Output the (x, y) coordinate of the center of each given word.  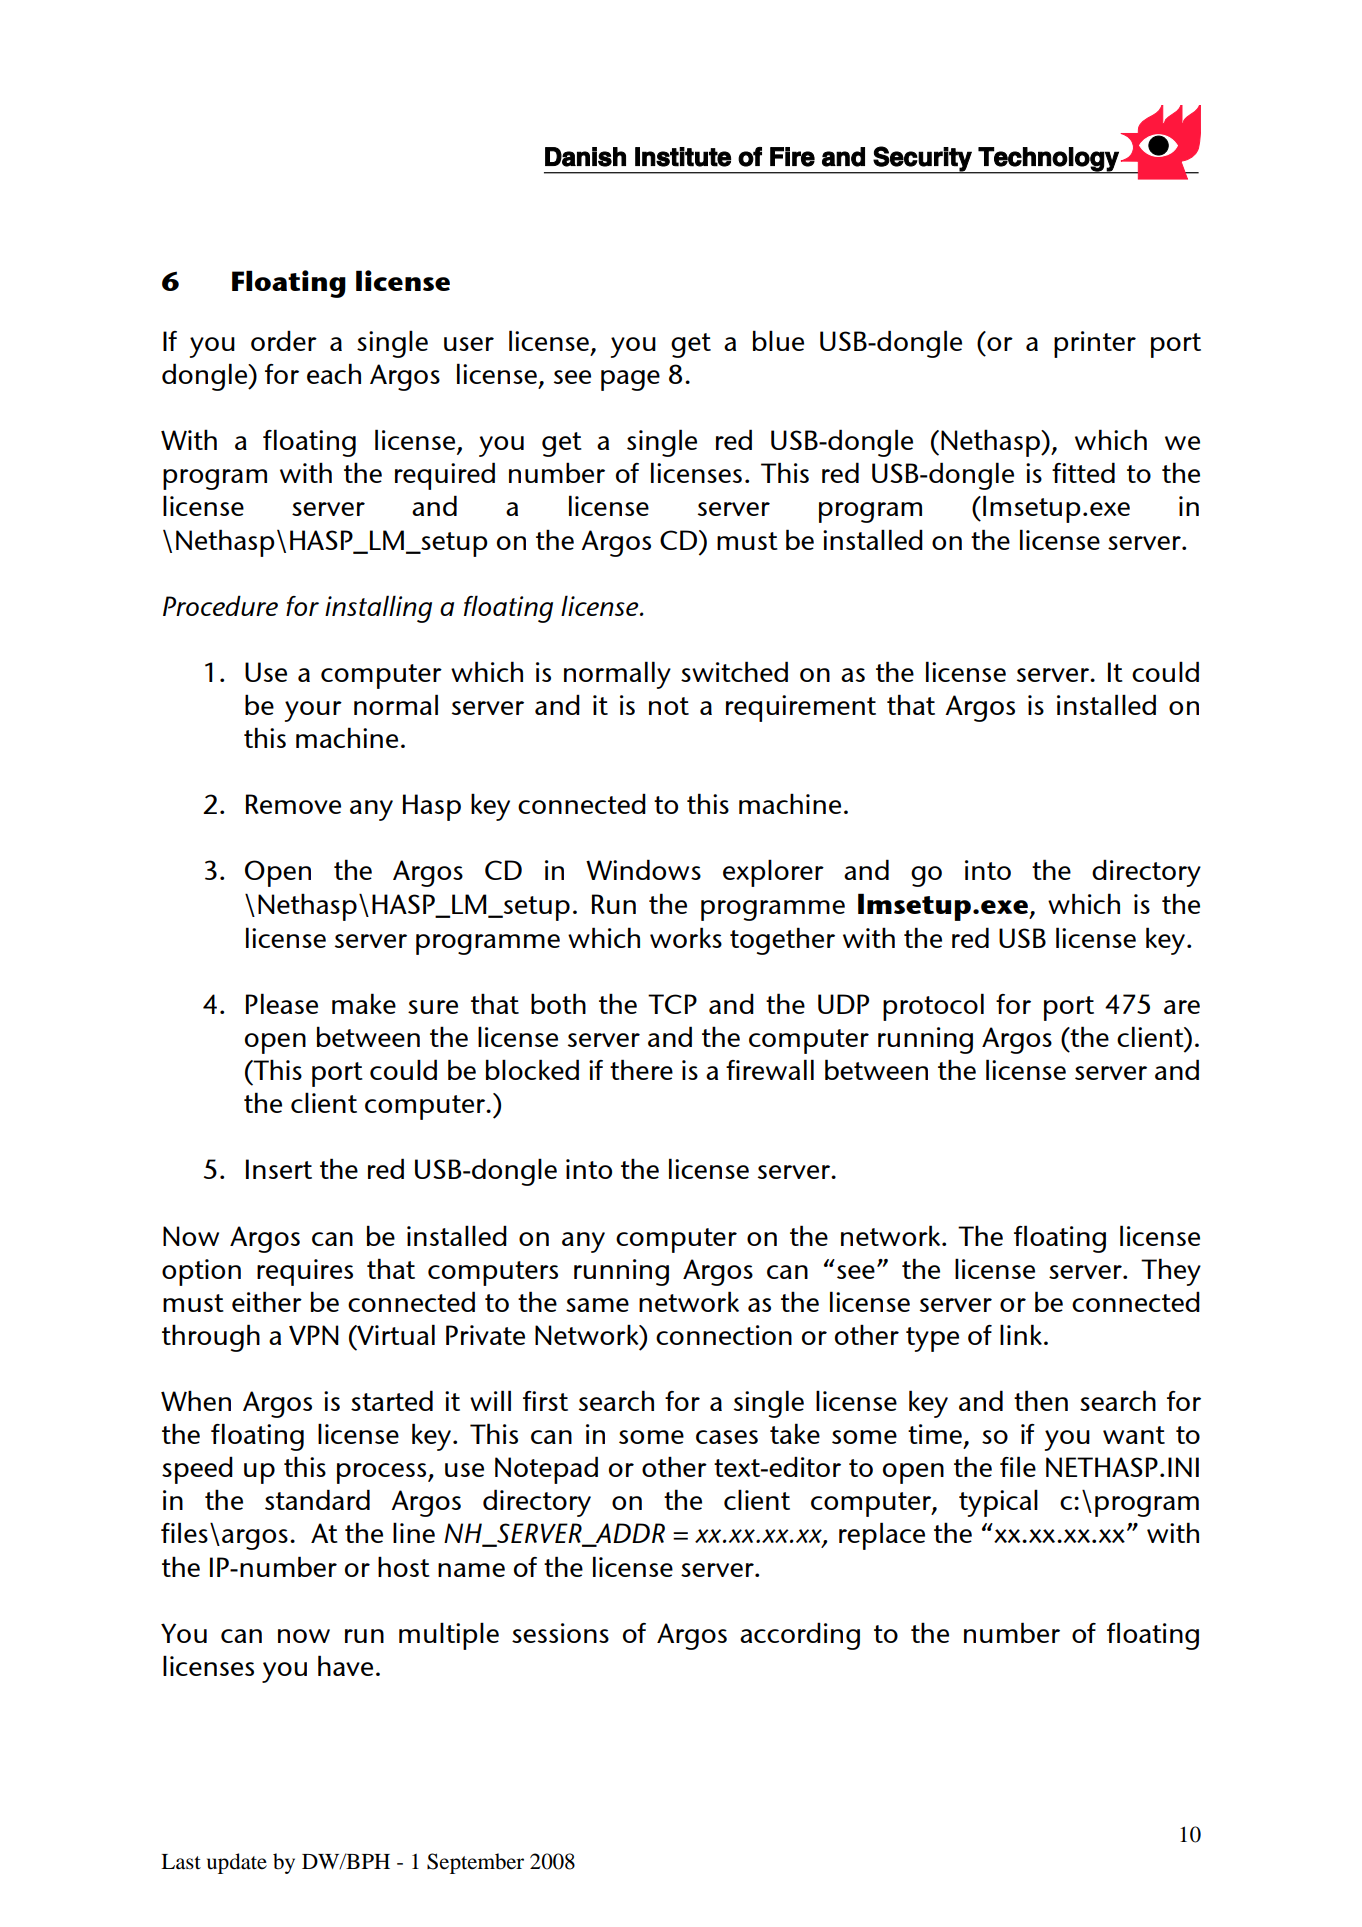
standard (317, 1499)
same (597, 1305)
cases (727, 1437)
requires (305, 1272)
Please (282, 1003)
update (237, 1863)
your (313, 711)
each (334, 373)
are (1182, 1007)
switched (734, 671)
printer (1095, 344)
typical (998, 1503)
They (1171, 1272)
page (630, 380)
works (686, 937)
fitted (1083, 472)
